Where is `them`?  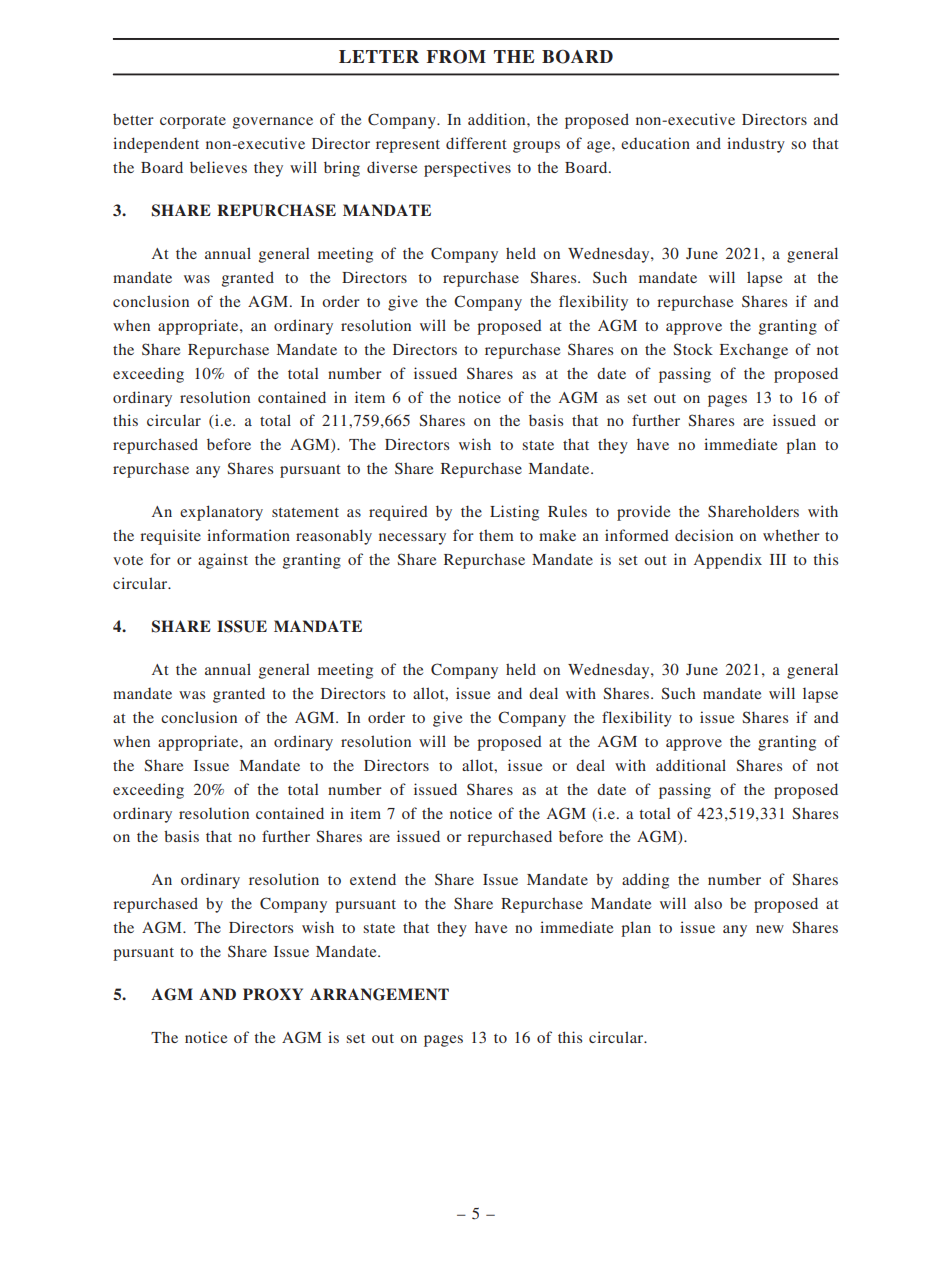 them is located at coordinates (496, 535).
